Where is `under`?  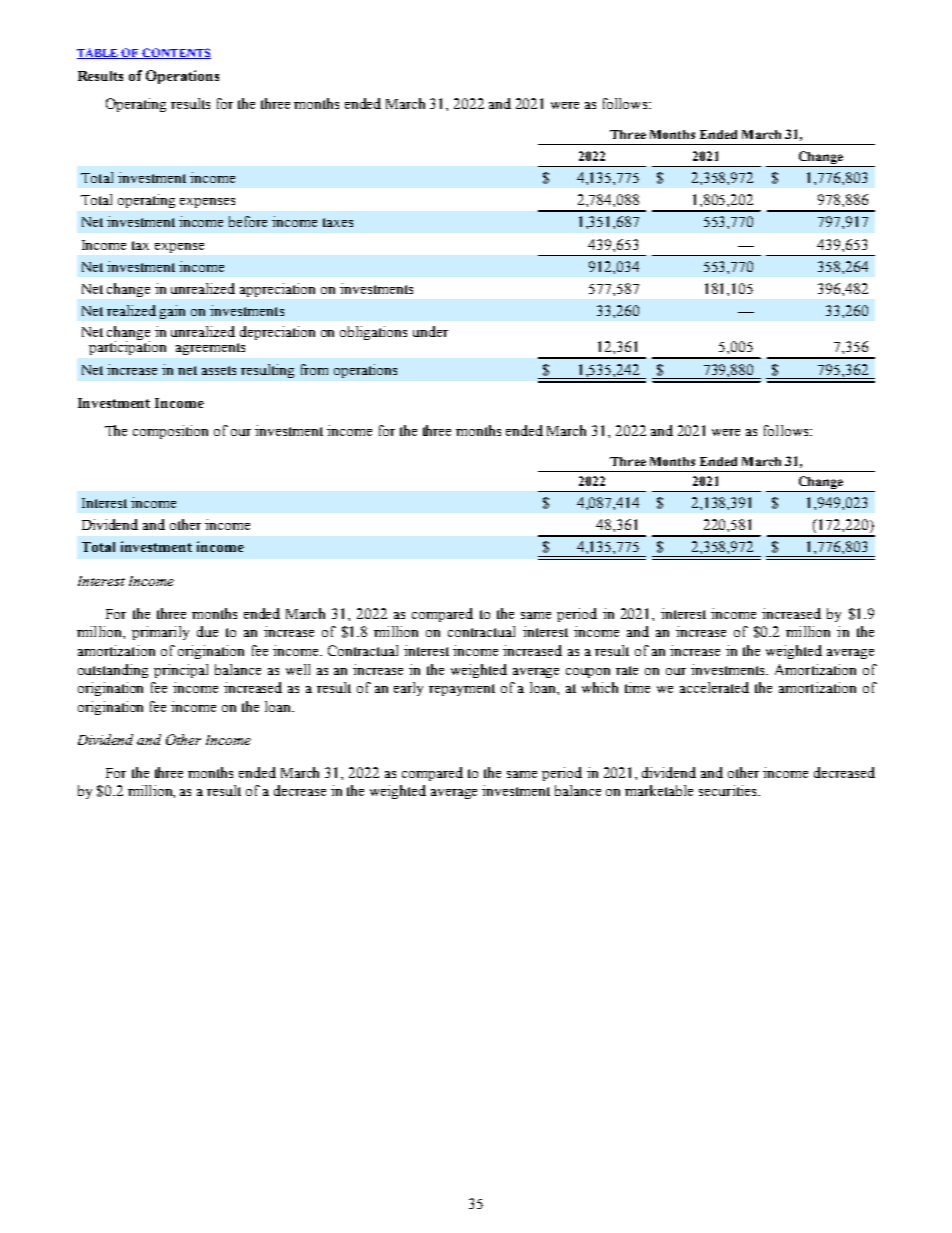
under is located at coordinates (430, 331).
